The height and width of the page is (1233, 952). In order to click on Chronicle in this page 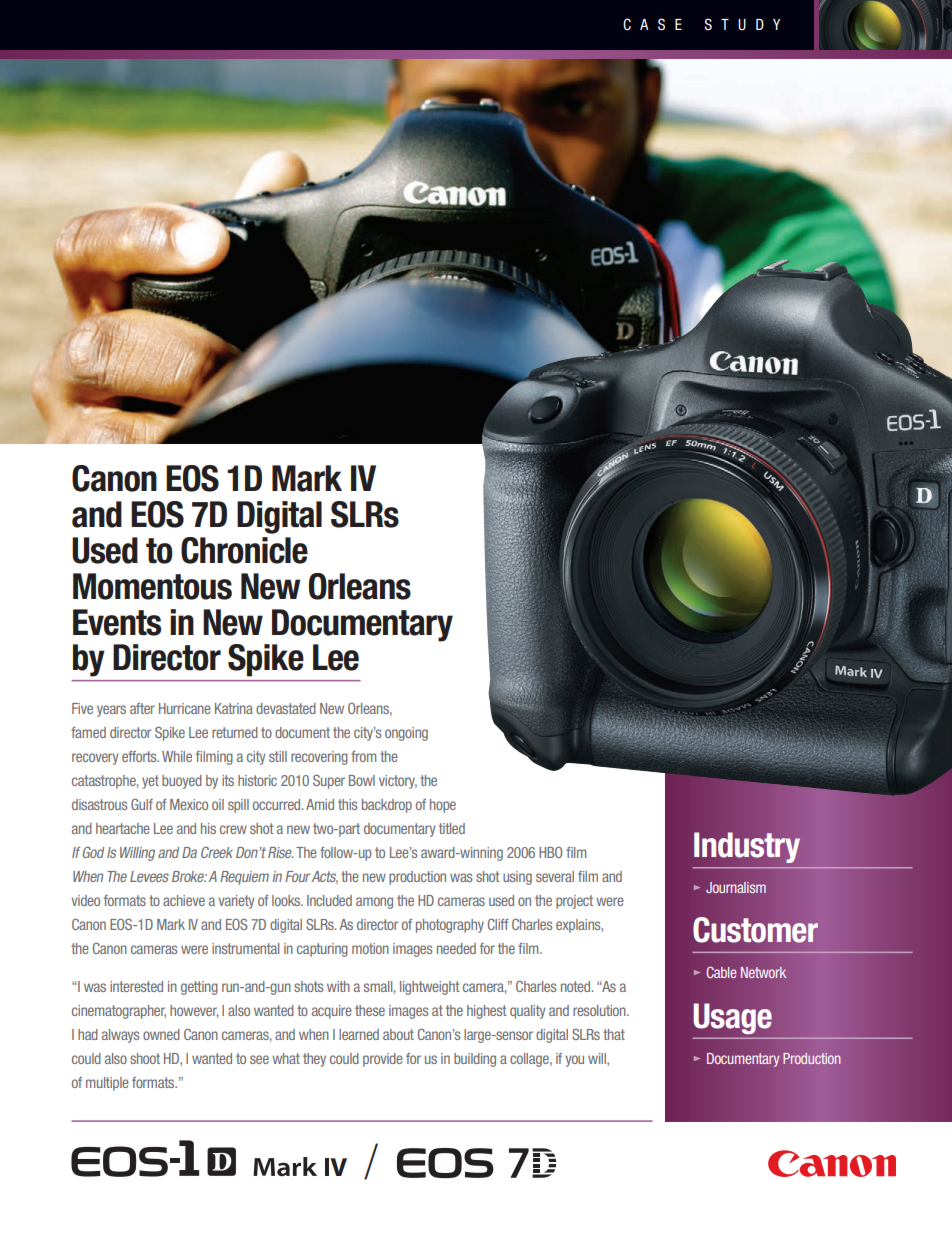, I will do `click(244, 550)`.
